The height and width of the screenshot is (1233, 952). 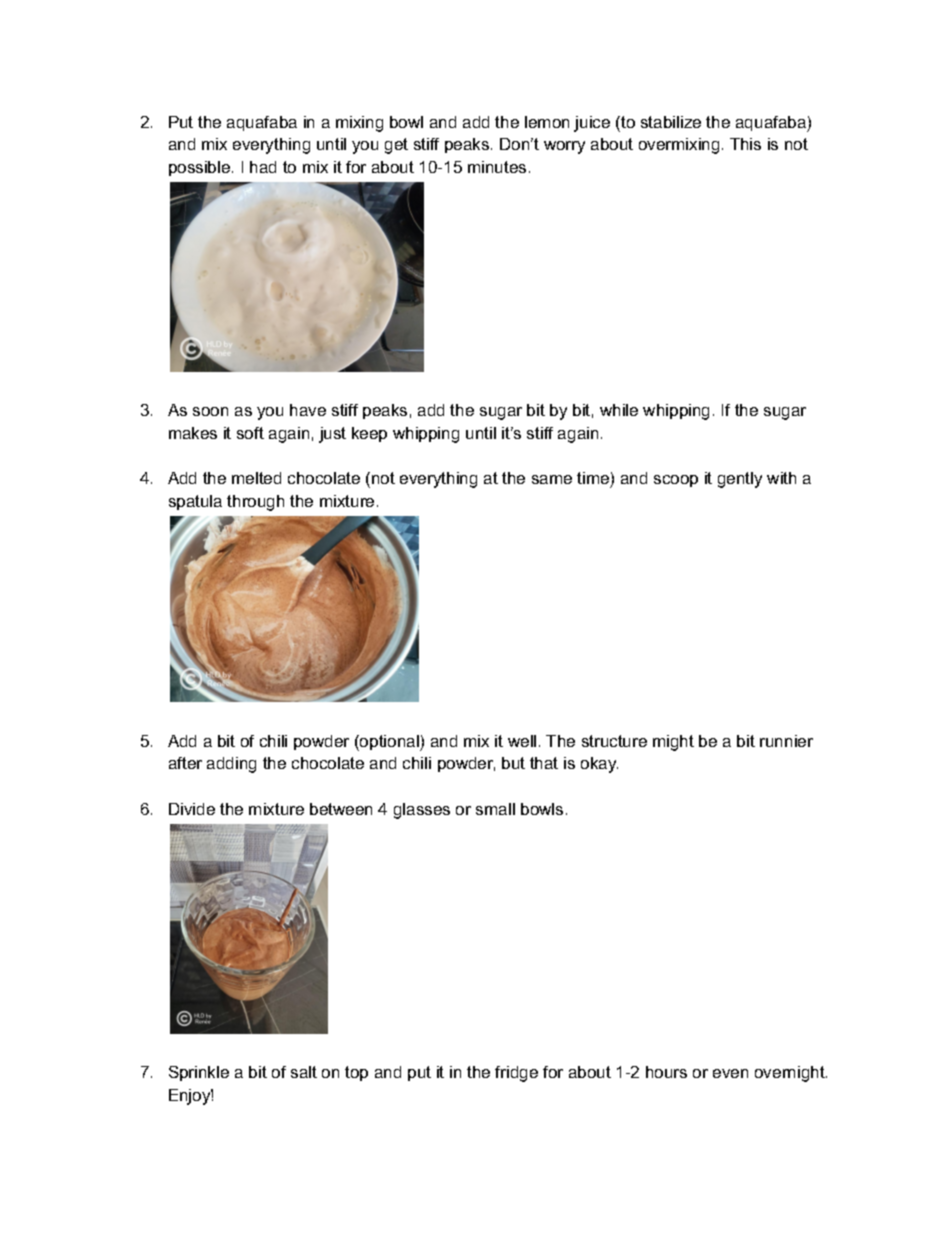 I want to click on had, so click(x=263, y=167).
